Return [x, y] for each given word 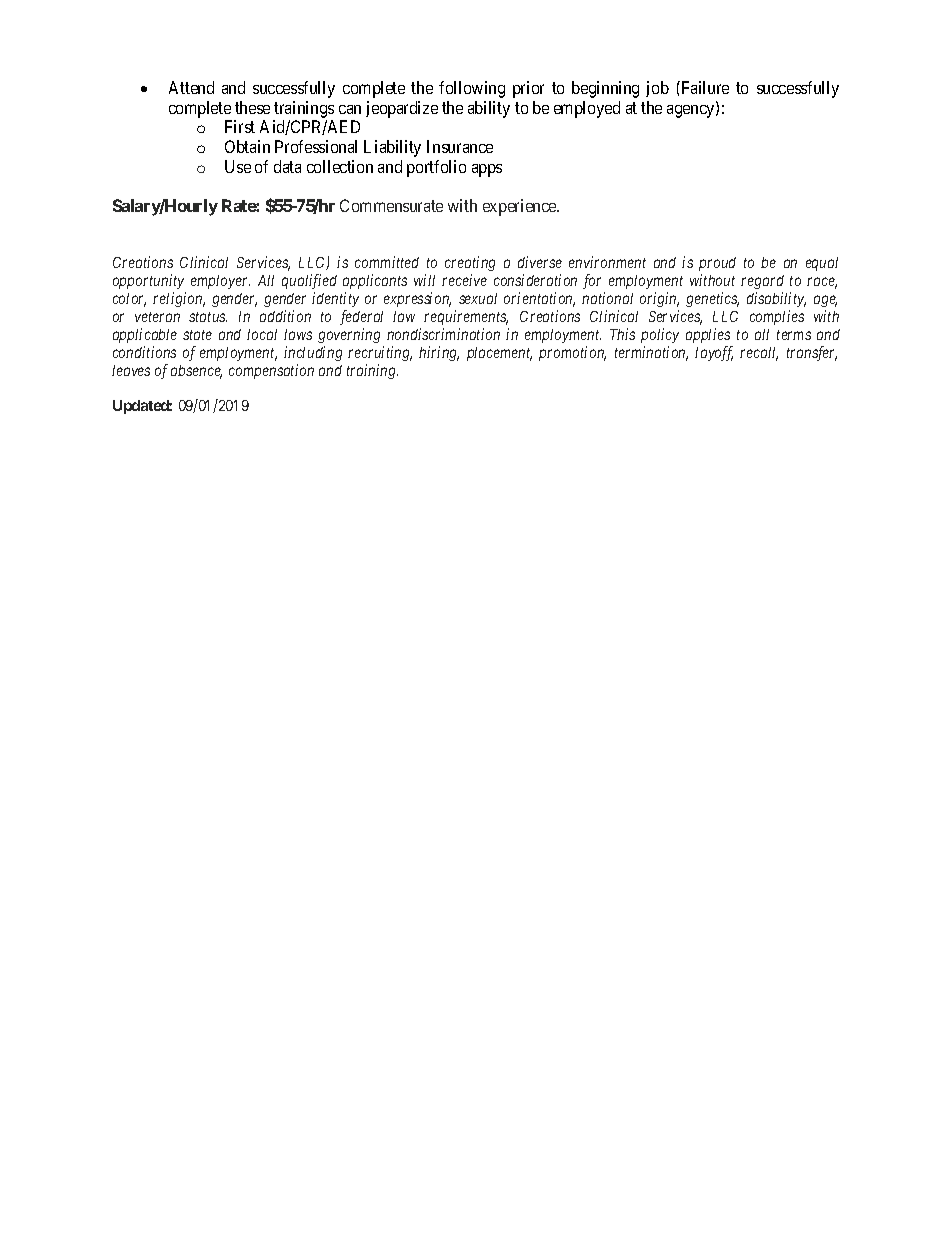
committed [387, 262]
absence [196, 372]
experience [521, 207]
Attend [191, 87]
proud [717, 264]
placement [499, 354]
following [472, 89]
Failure [704, 87]
